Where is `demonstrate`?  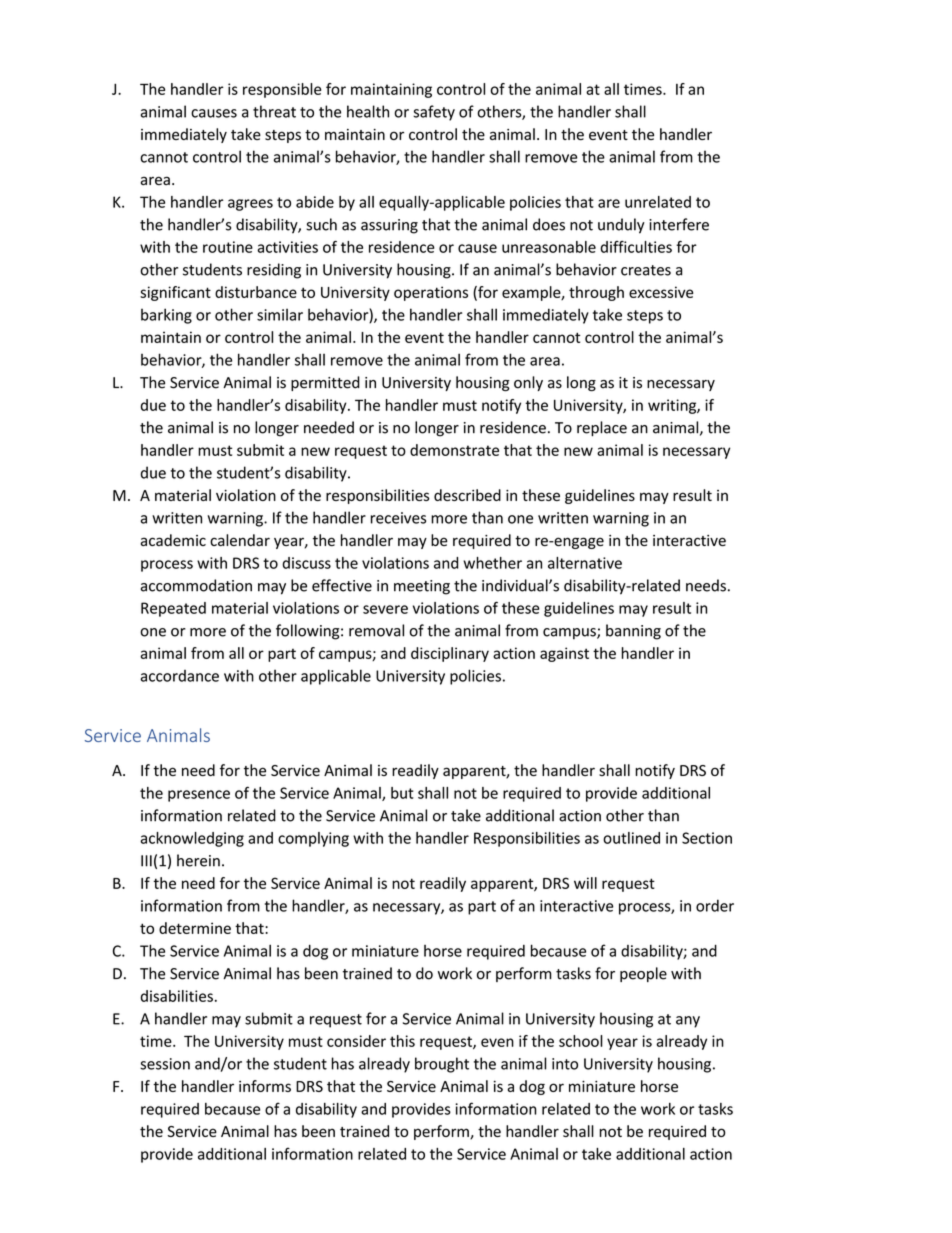
demonstrate is located at coordinates (454, 450).
